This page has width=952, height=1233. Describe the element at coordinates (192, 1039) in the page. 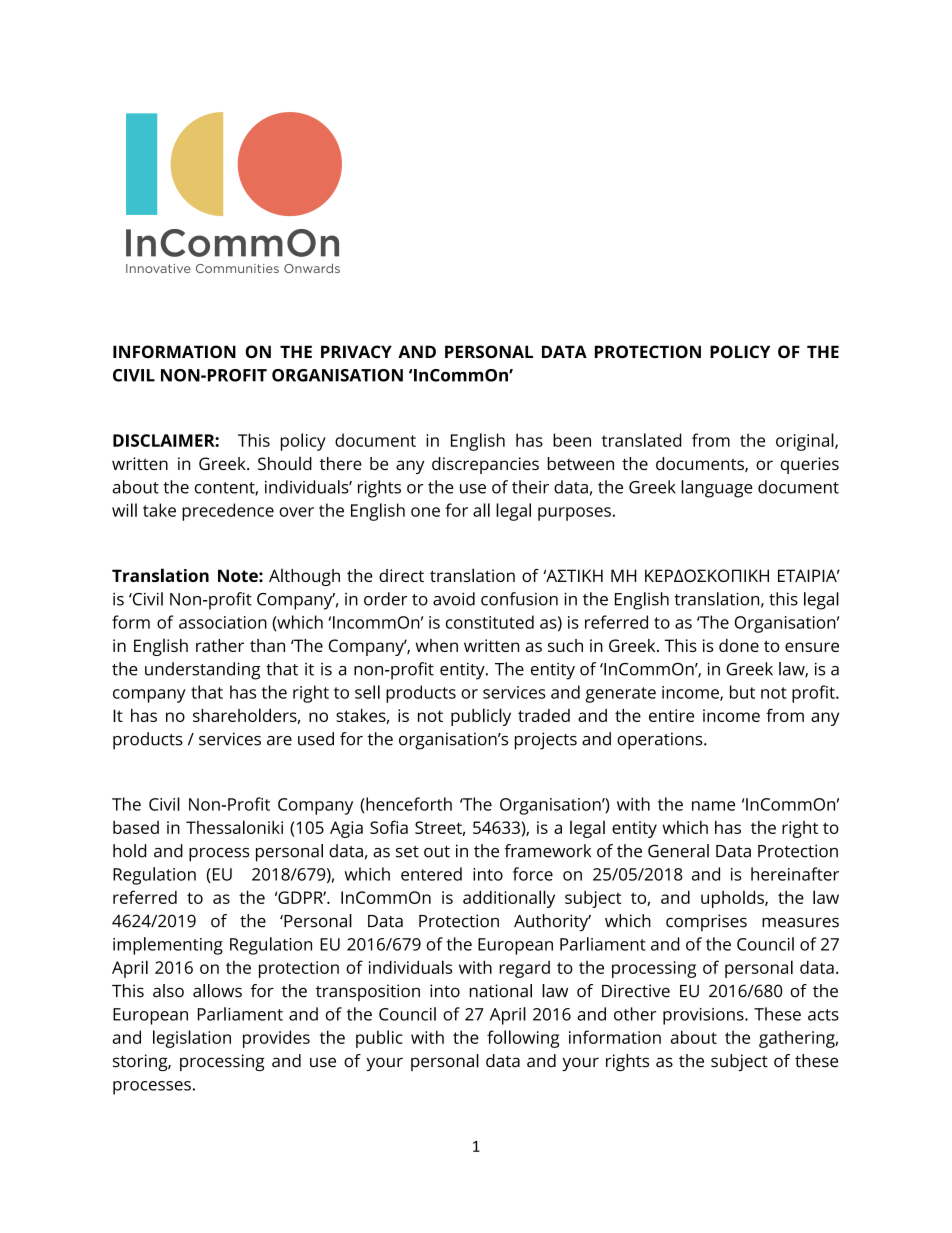

I see `legislation` at that location.
